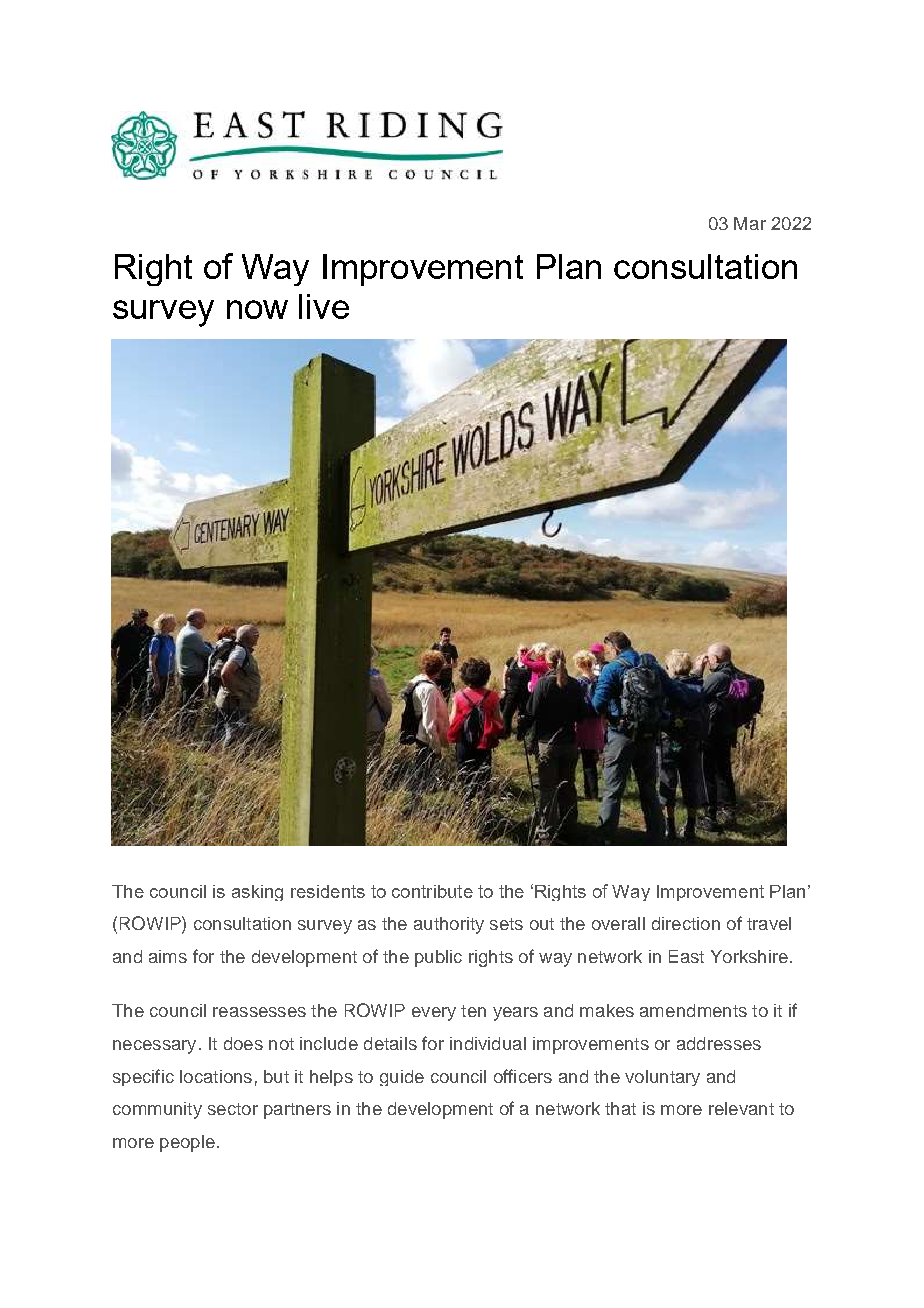 This screenshot has height=1308, width=924. Describe the element at coordinates (257, 893) in the screenshot. I see `asking` at that location.
